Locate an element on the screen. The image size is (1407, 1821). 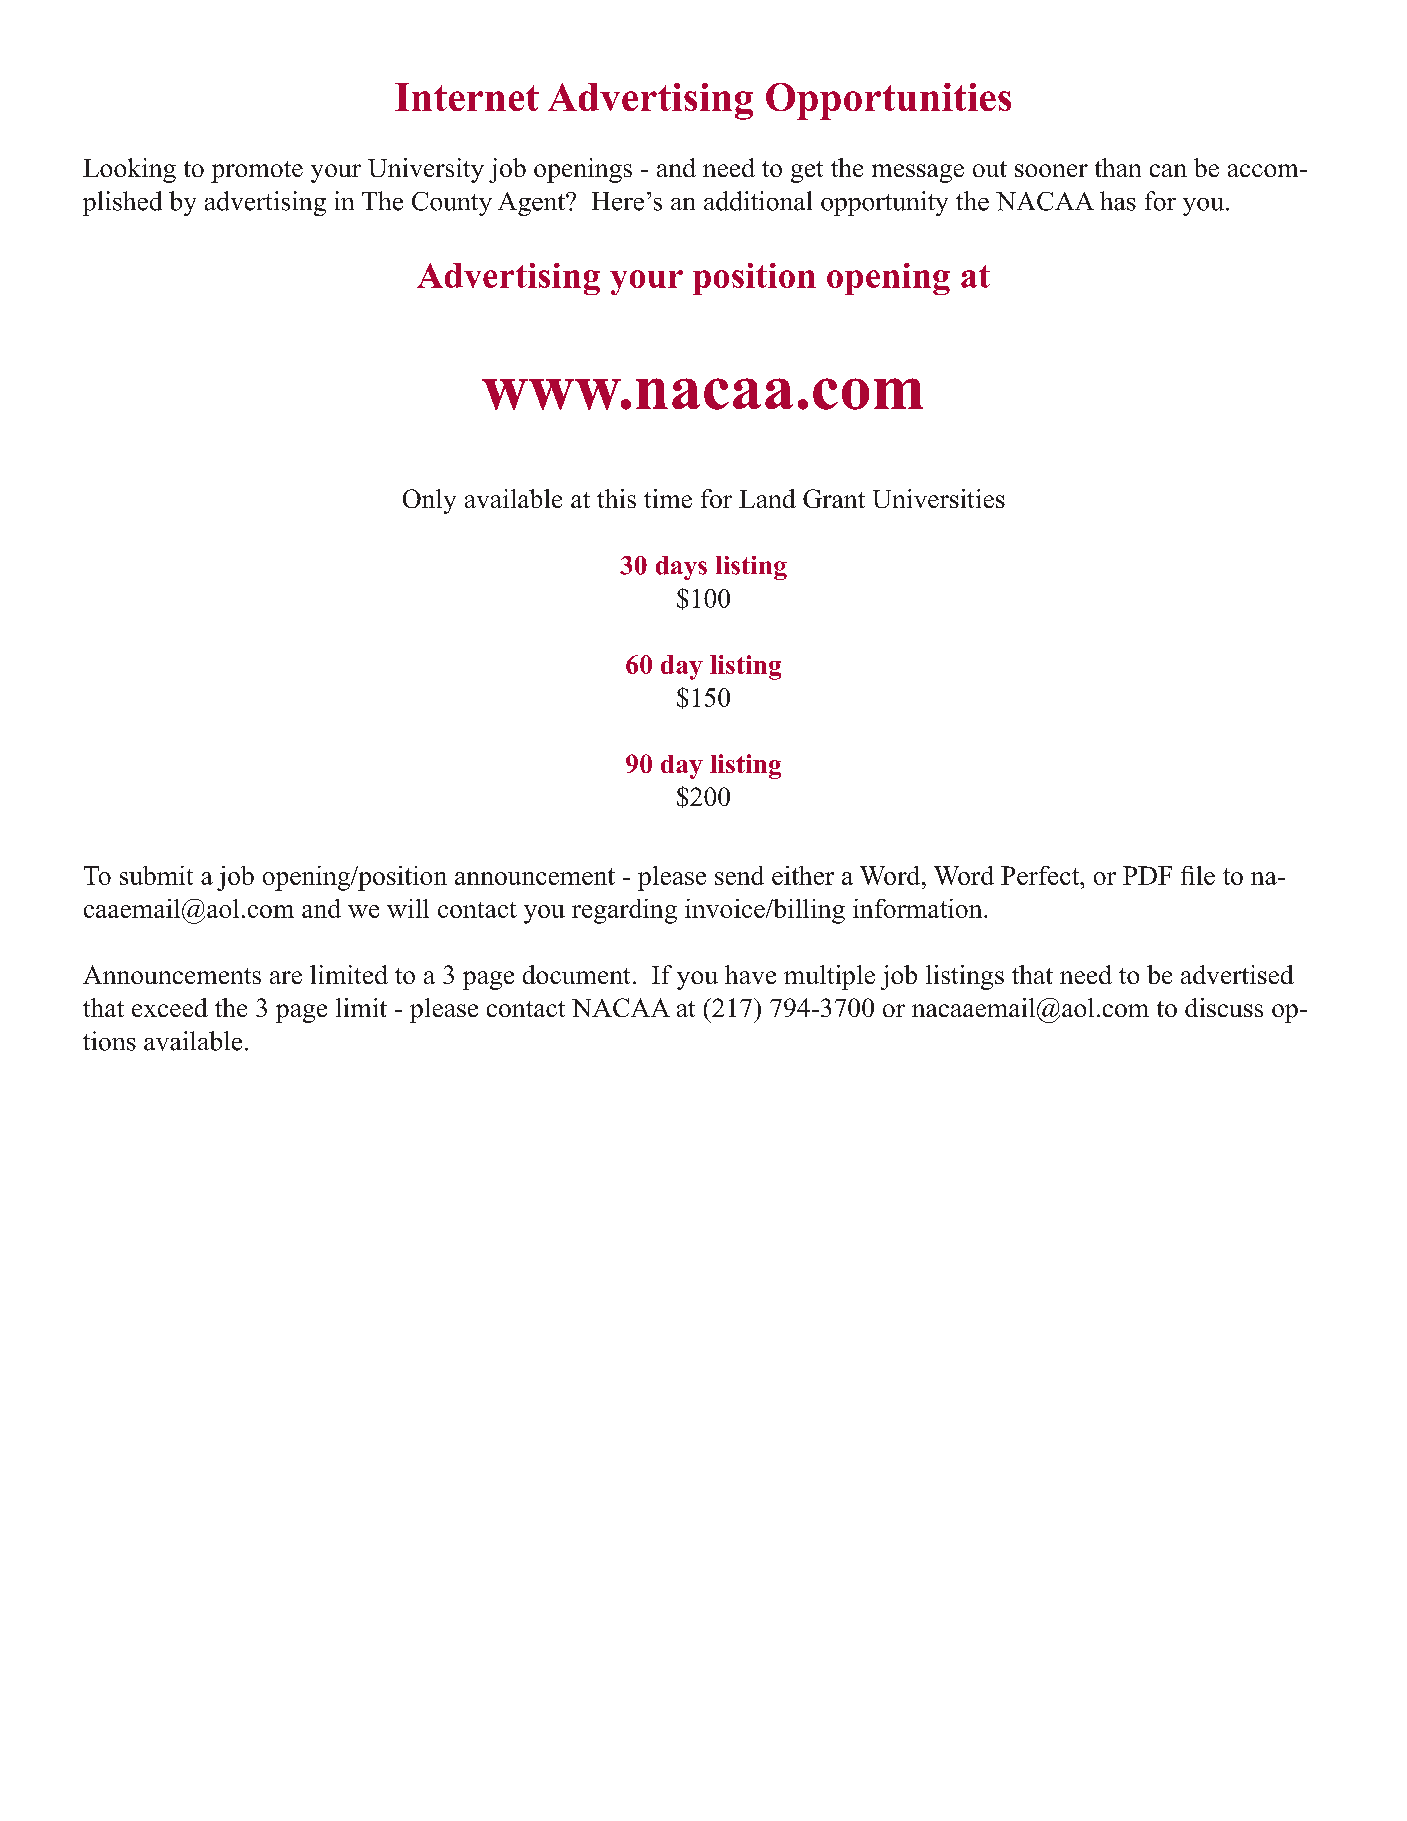
than is located at coordinates (1118, 167).
